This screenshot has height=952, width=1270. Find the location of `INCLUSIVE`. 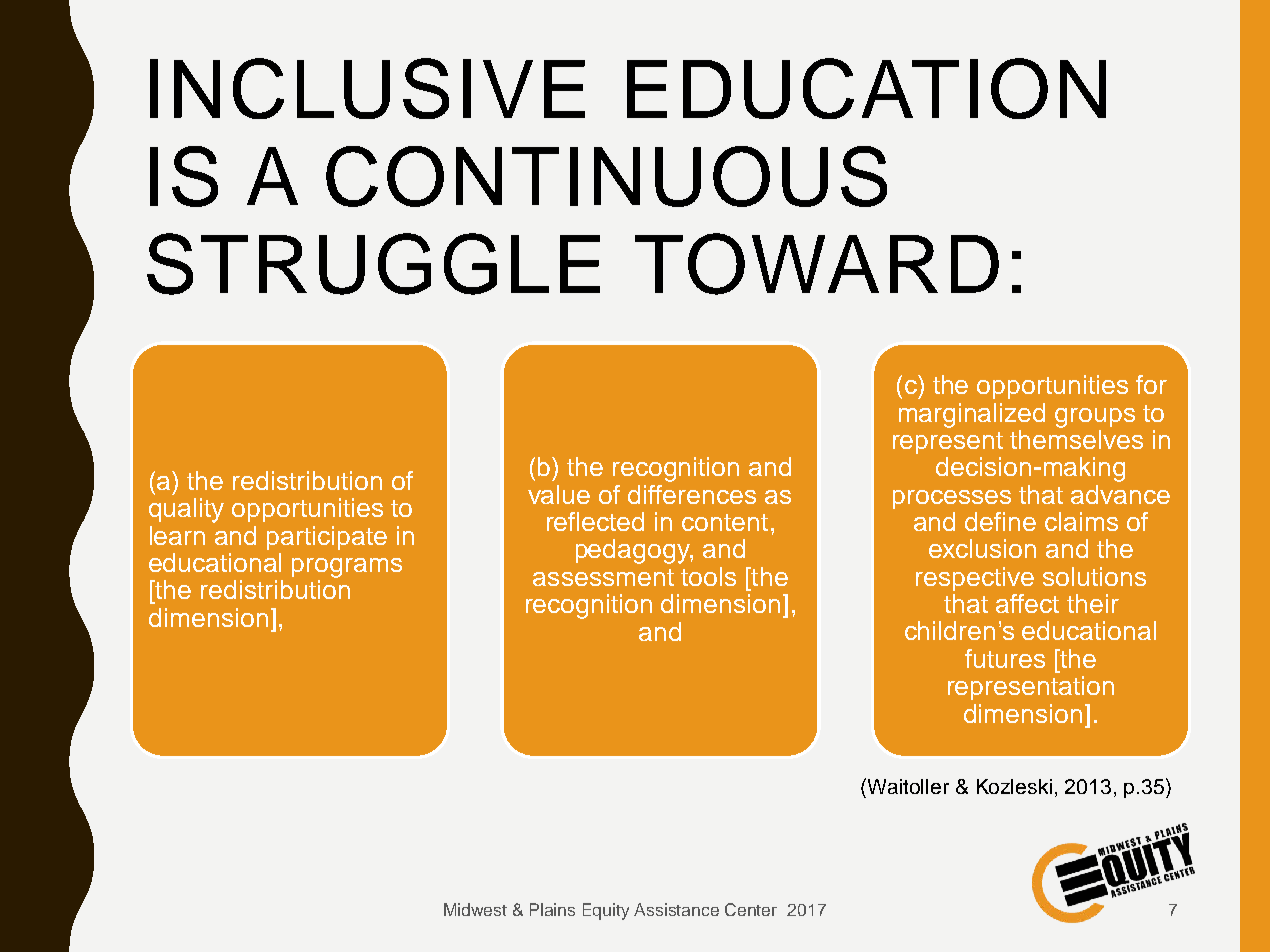

INCLUSIVE is located at coordinates (367, 88).
